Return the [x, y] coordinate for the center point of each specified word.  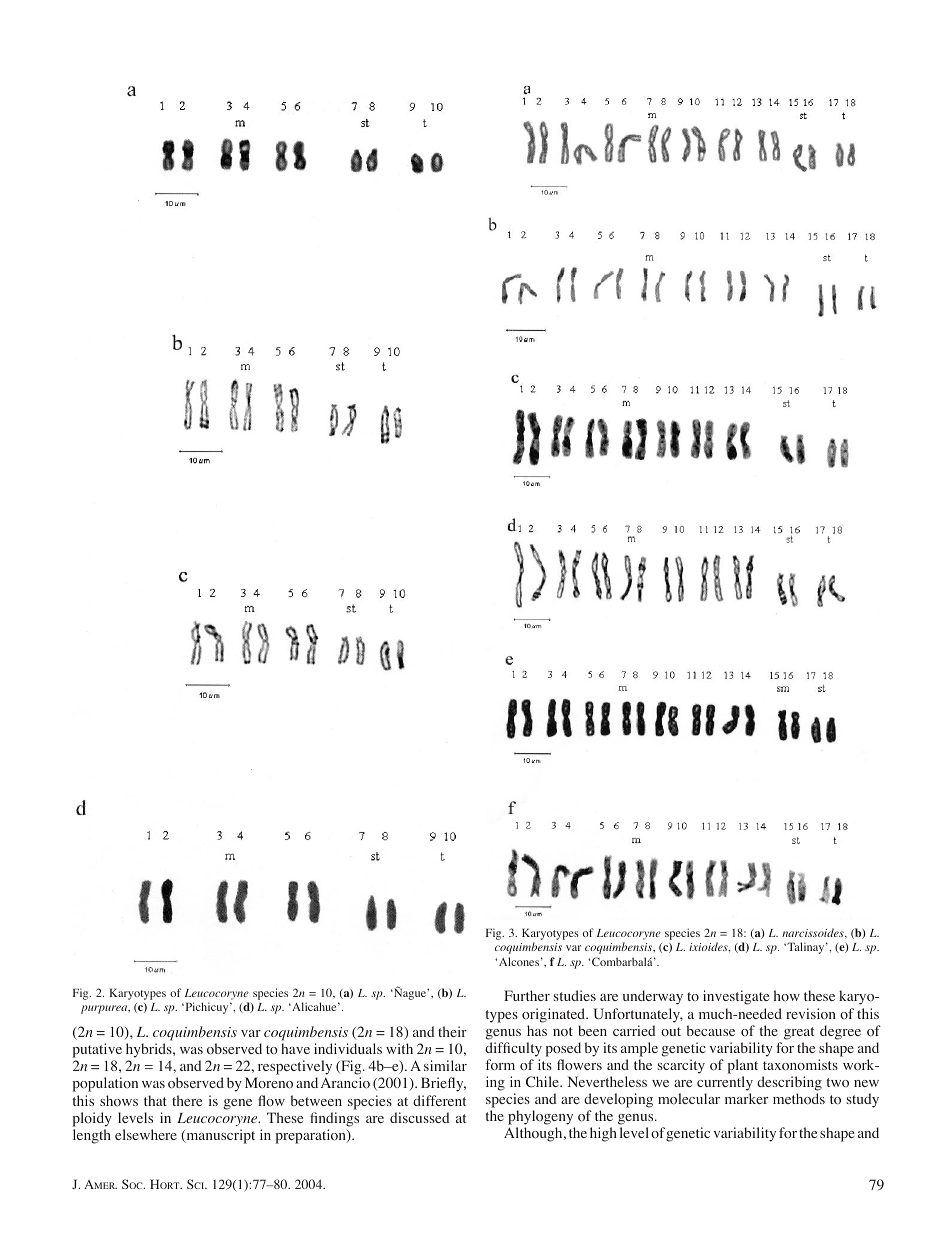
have [295, 1048]
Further [527, 995]
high [603, 1134]
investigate [736, 997]
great [799, 1033]
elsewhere [146, 1134]
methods [799, 1099]
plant [743, 1066]
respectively [293, 1069]
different [439, 1100]
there [187, 1100]
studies [575, 995]
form [500, 1065]
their [452, 1031]
